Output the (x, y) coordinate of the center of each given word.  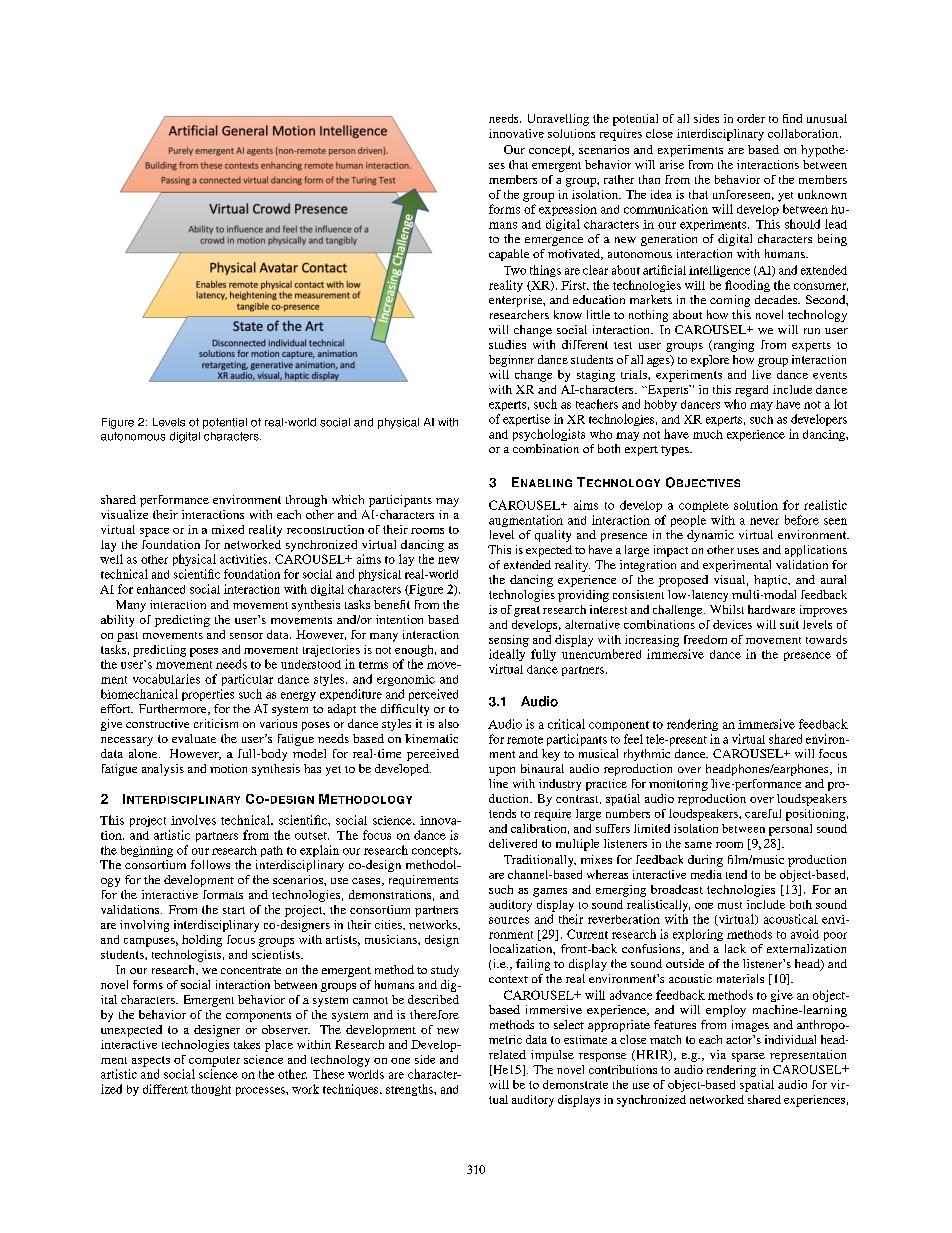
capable (509, 255)
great (527, 611)
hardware (771, 609)
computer (214, 1061)
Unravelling (558, 120)
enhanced (161, 589)
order (751, 118)
